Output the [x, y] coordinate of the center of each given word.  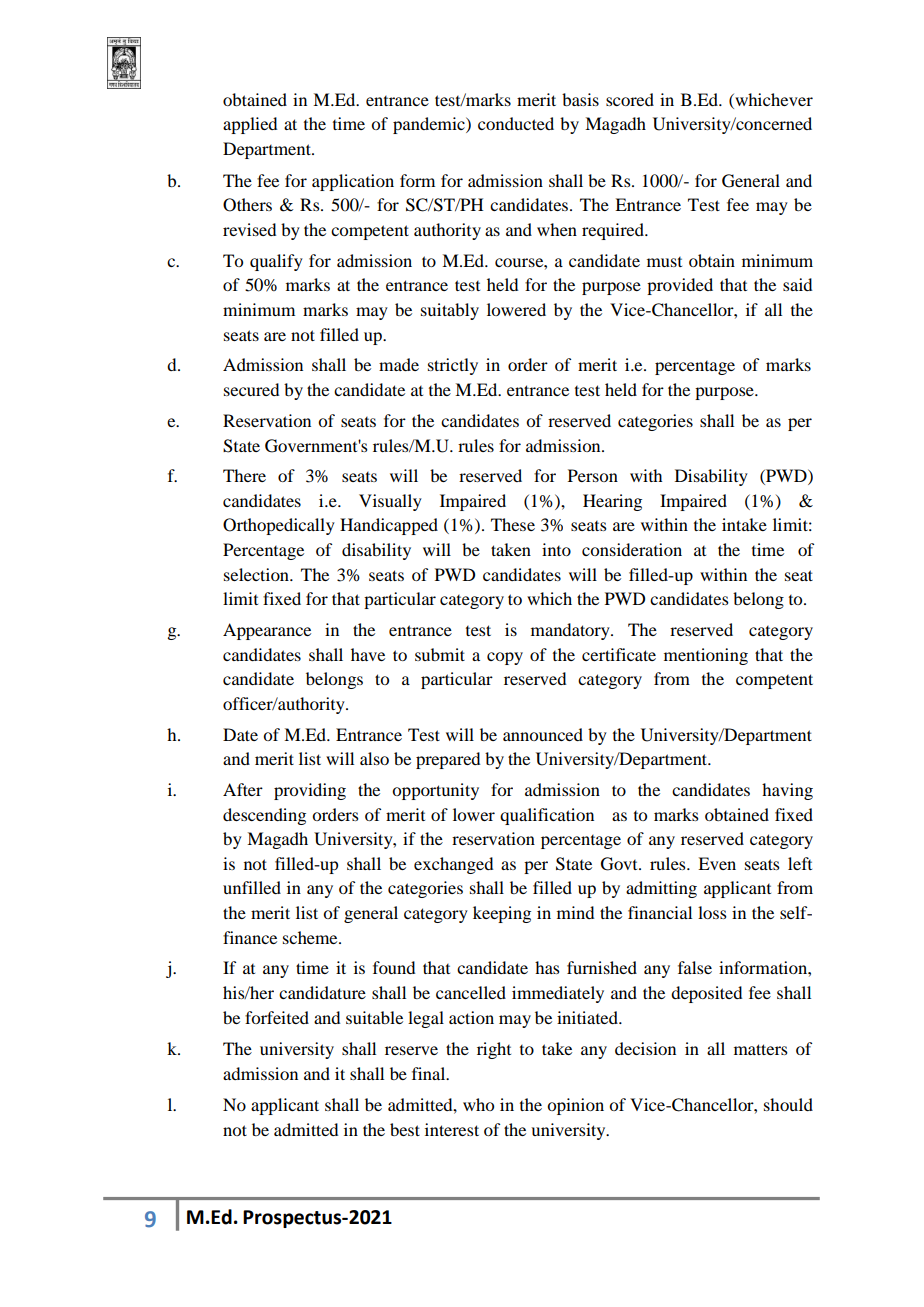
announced [543, 734]
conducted [516, 123]
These [513, 524]
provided [680, 286]
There [244, 475]
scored [630, 99]
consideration [632, 549]
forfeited [277, 1017]
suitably [450, 311]
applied [250, 125]
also [374, 758]
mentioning [706, 656]
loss [712, 912]
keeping [502, 914]
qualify [276, 262]
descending [264, 816]
